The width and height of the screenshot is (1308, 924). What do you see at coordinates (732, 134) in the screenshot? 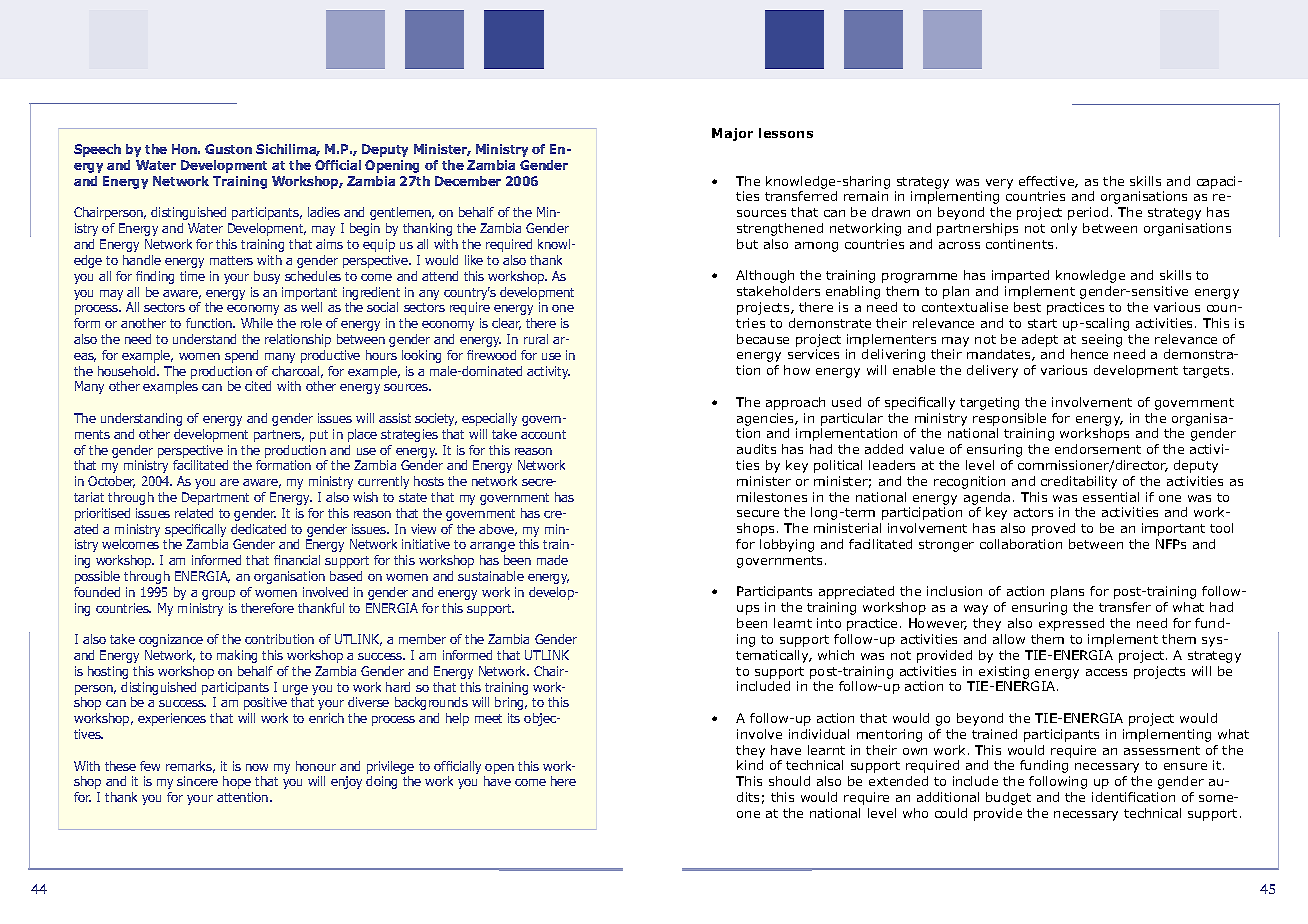
I see `Major` at bounding box center [732, 134].
